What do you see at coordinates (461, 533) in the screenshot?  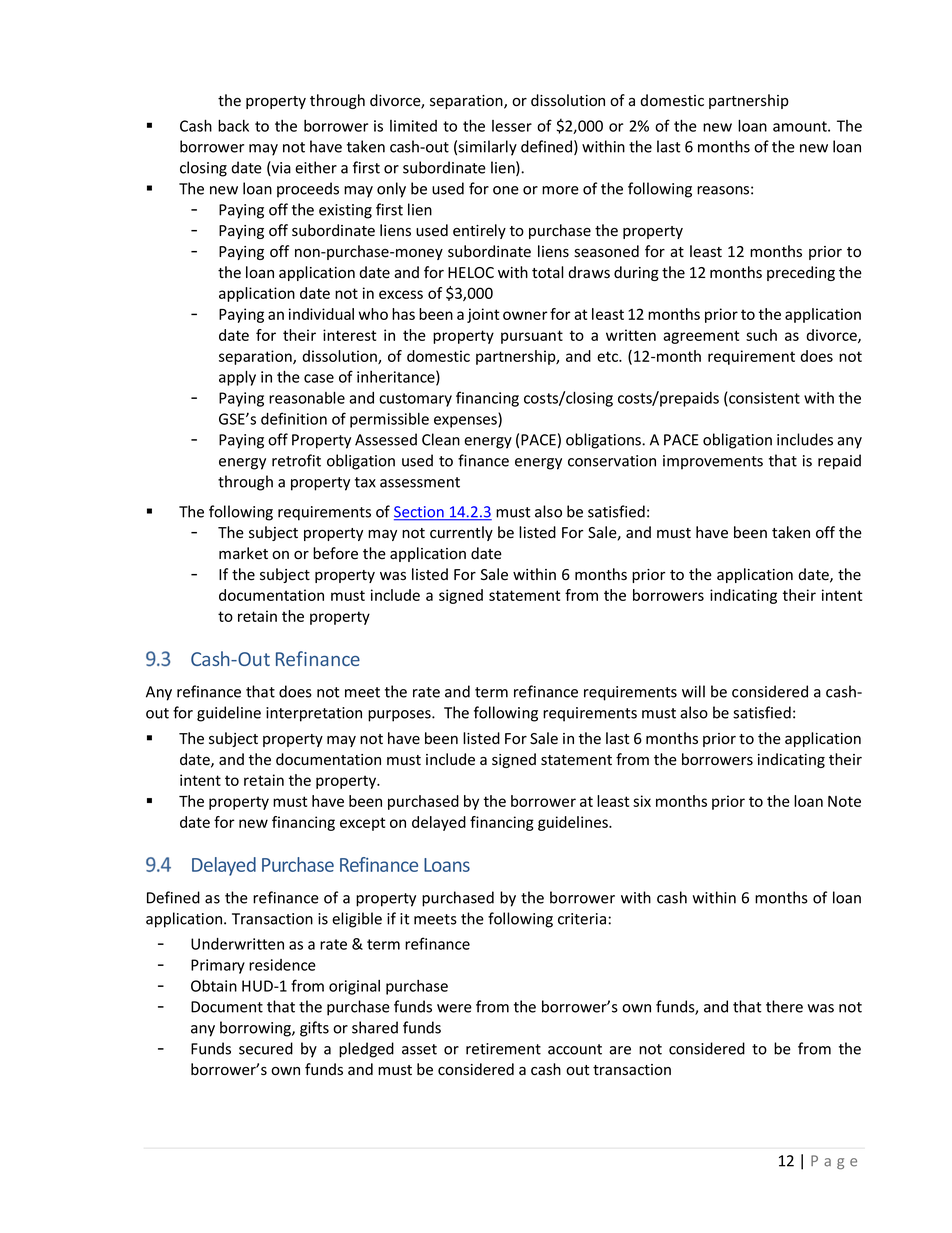 I see `currently` at bounding box center [461, 533].
